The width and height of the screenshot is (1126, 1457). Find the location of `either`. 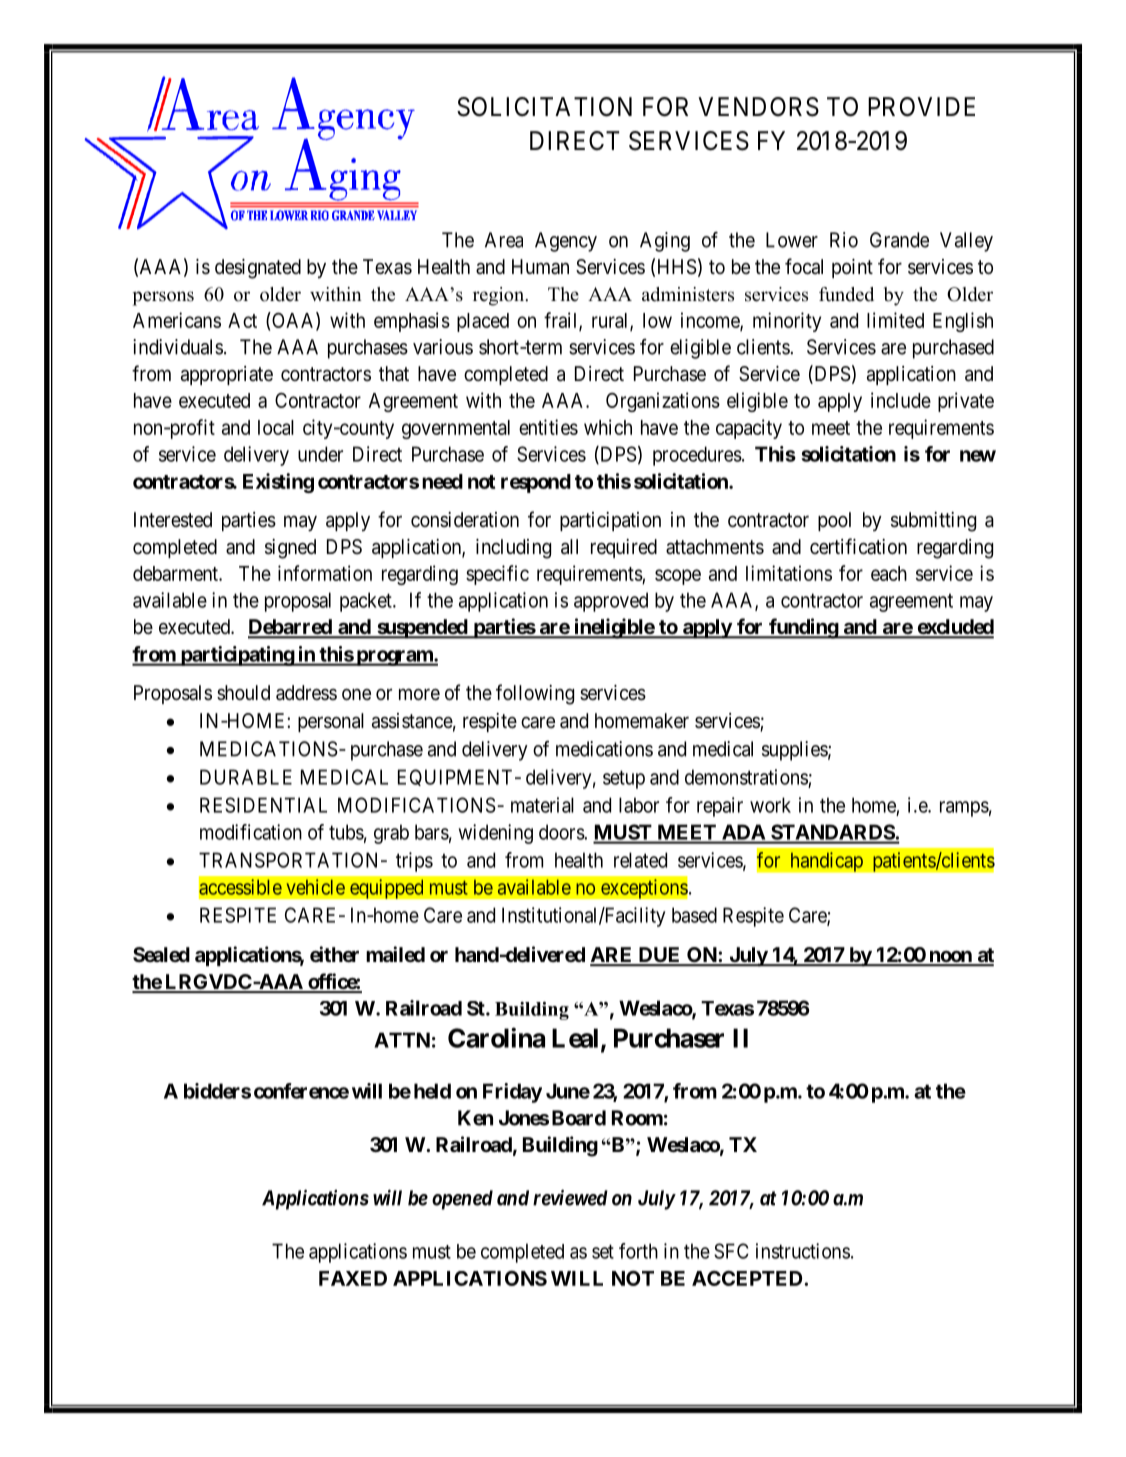

either is located at coordinates (334, 954).
